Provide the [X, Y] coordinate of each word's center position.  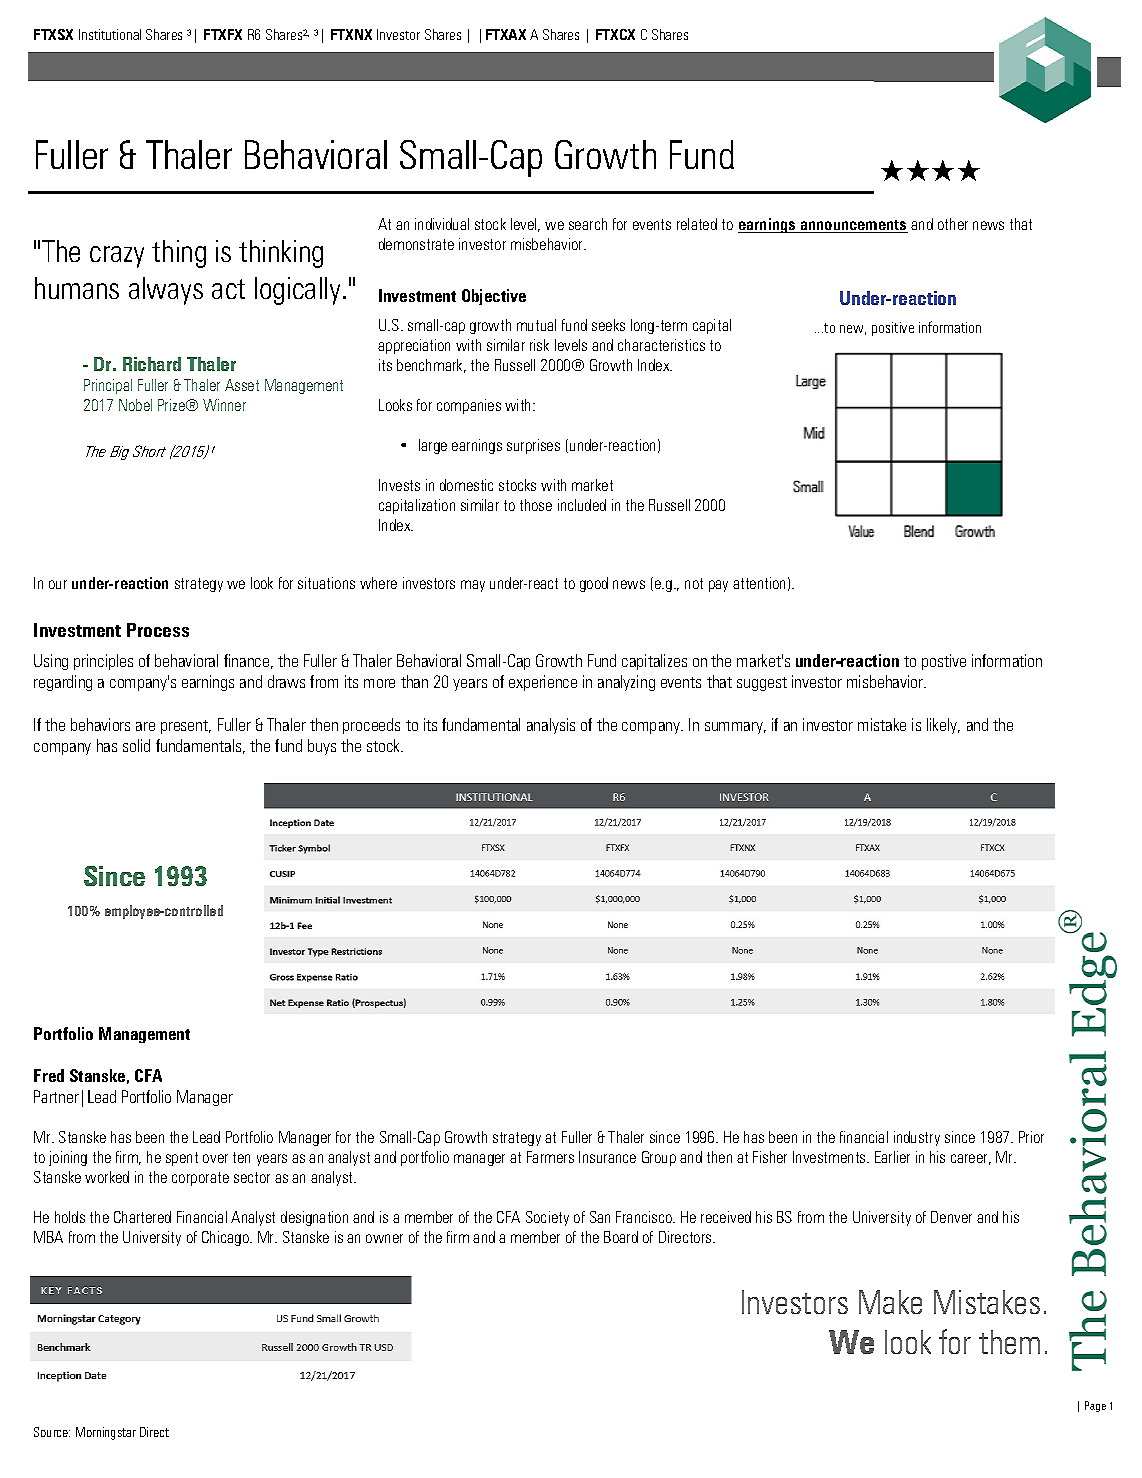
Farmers [550, 1157]
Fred [49, 1075]
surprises [533, 446]
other [953, 224]
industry [917, 1138]
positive [893, 329]
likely [943, 726]
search [588, 224]
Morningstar [106, 1433]
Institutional [110, 34]
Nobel [135, 405]
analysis [551, 726]
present [186, 727]
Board [621, 1237]
